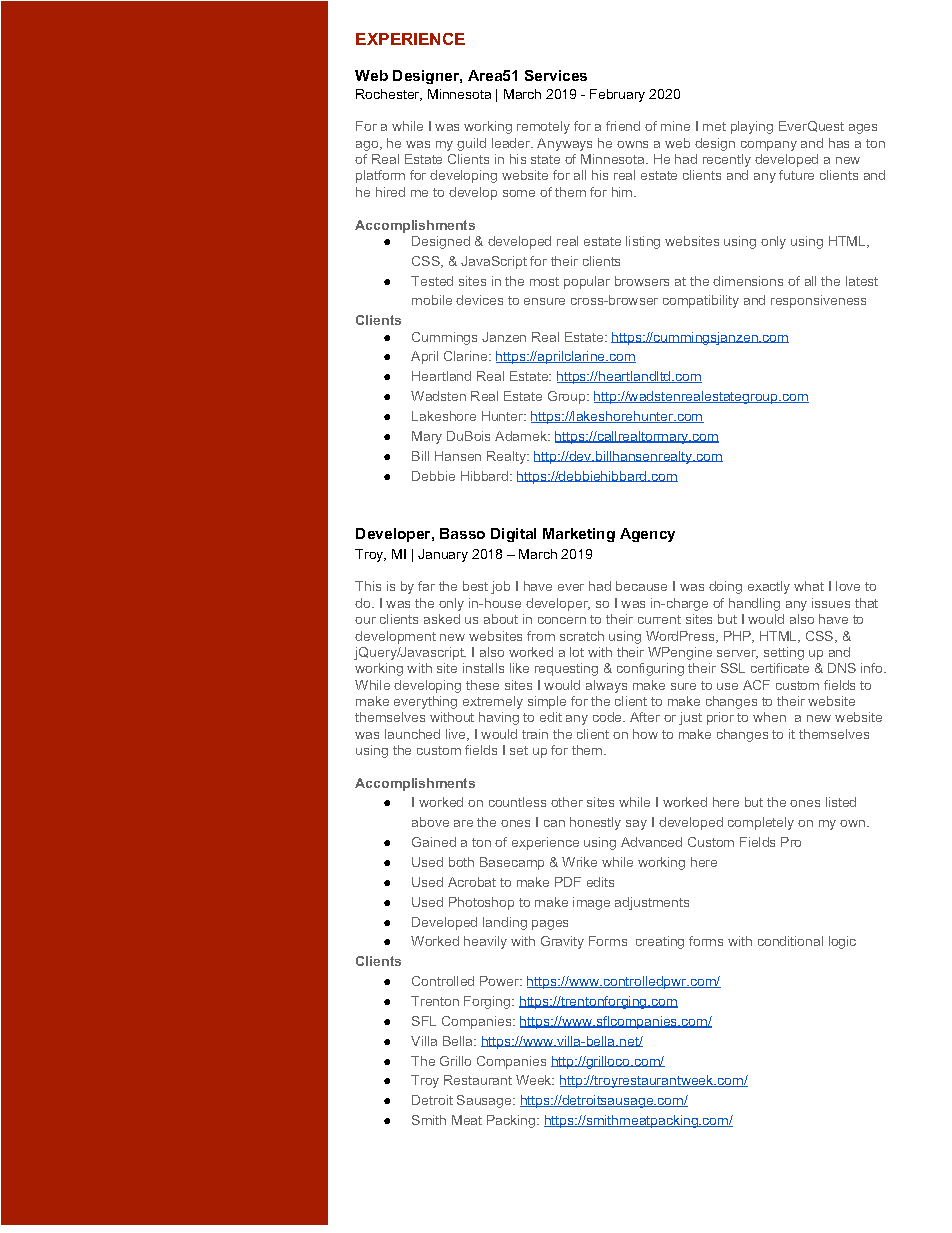 The width and height of the screenshot is (952, 1233). I want to click on January, so click(443, 555).
